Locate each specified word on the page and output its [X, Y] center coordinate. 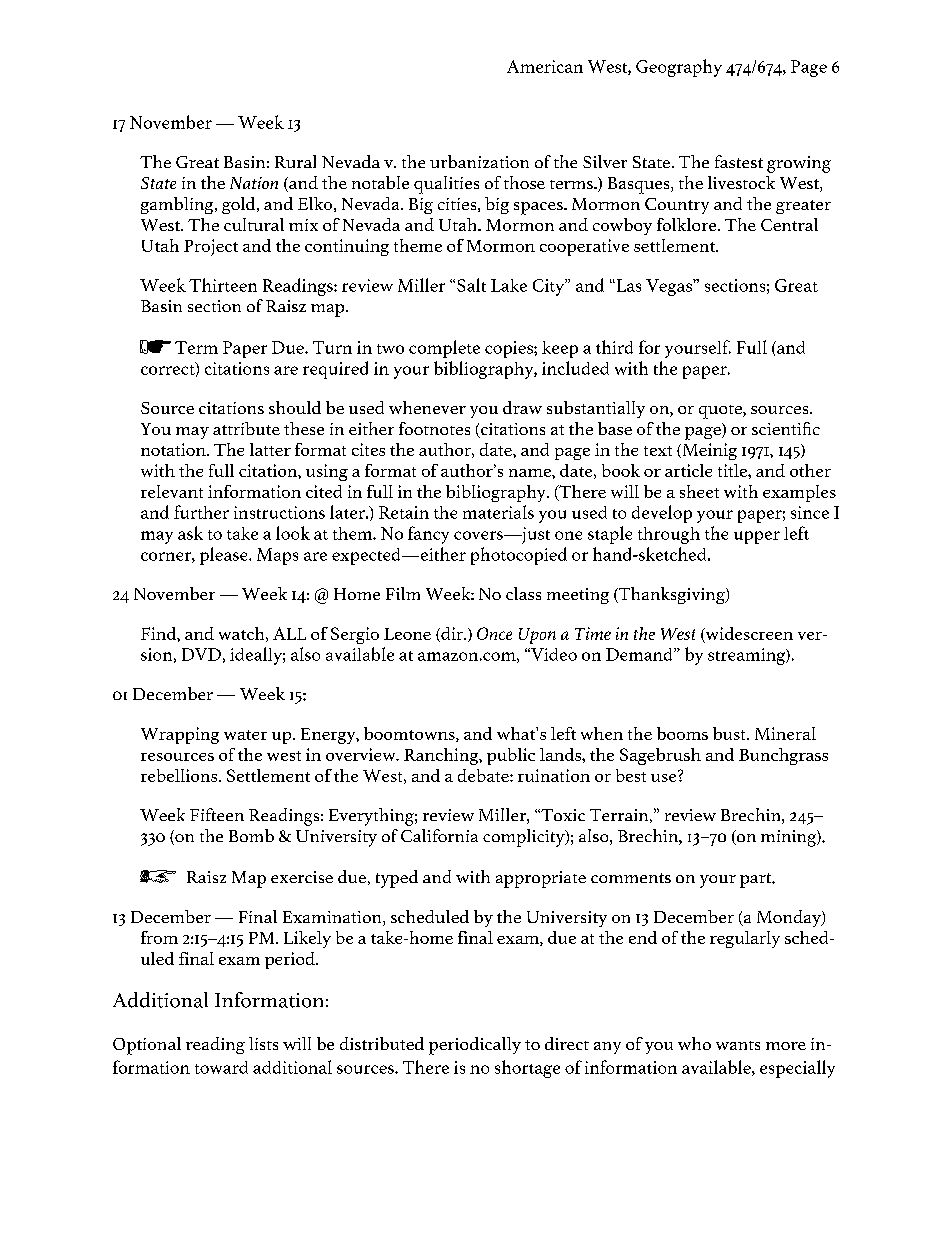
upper [757, 537]
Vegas [670, 287]
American [545, 66]
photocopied [519, 556]
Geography [679, 68]
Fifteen [217, 814]
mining [789, 838]
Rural [295, 161]
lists [263, 1043]
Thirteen [223, 285]
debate [484, 775]
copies [510, 349]
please [225, 556]
